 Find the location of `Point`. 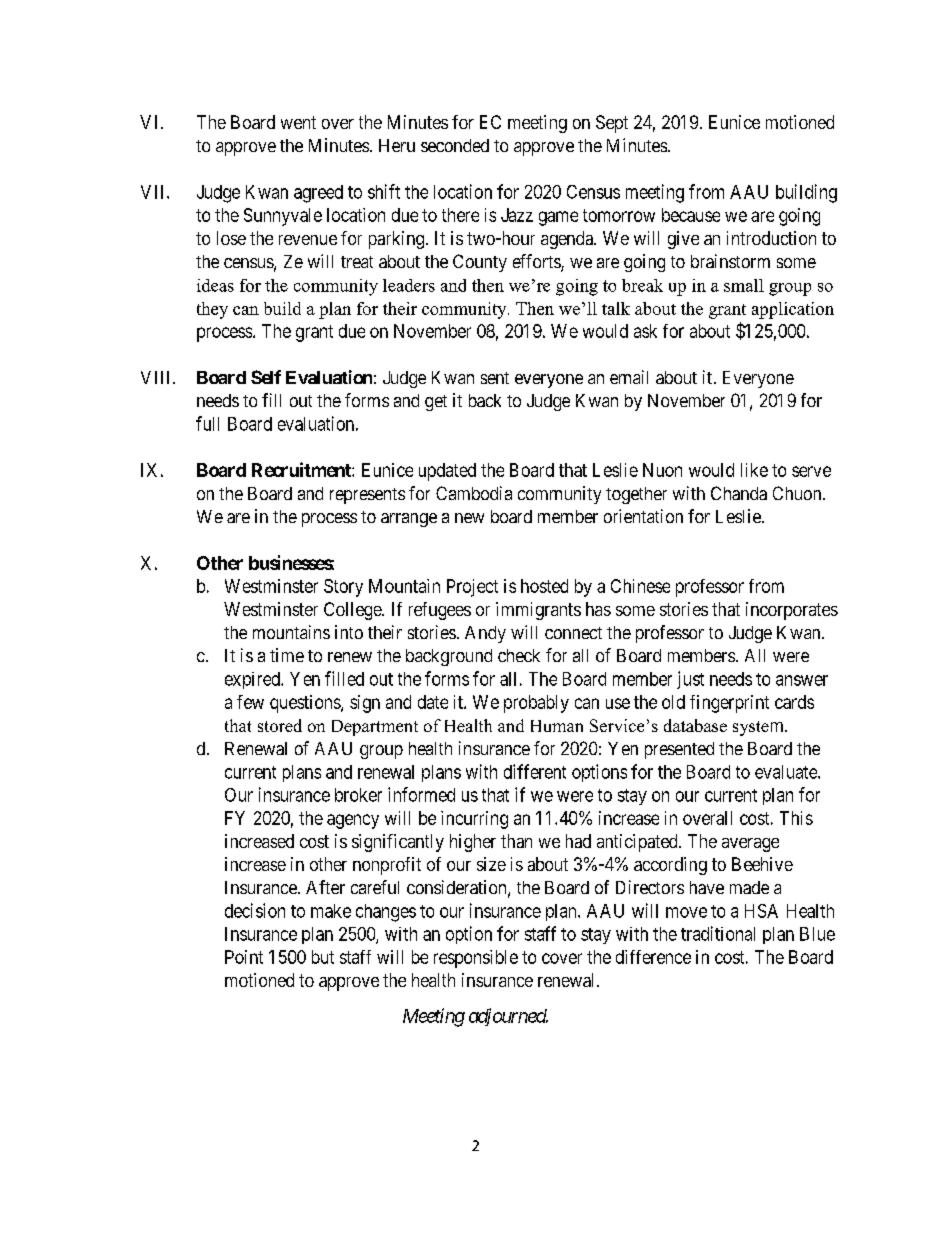

Point is located at coordinates (244, 957).
